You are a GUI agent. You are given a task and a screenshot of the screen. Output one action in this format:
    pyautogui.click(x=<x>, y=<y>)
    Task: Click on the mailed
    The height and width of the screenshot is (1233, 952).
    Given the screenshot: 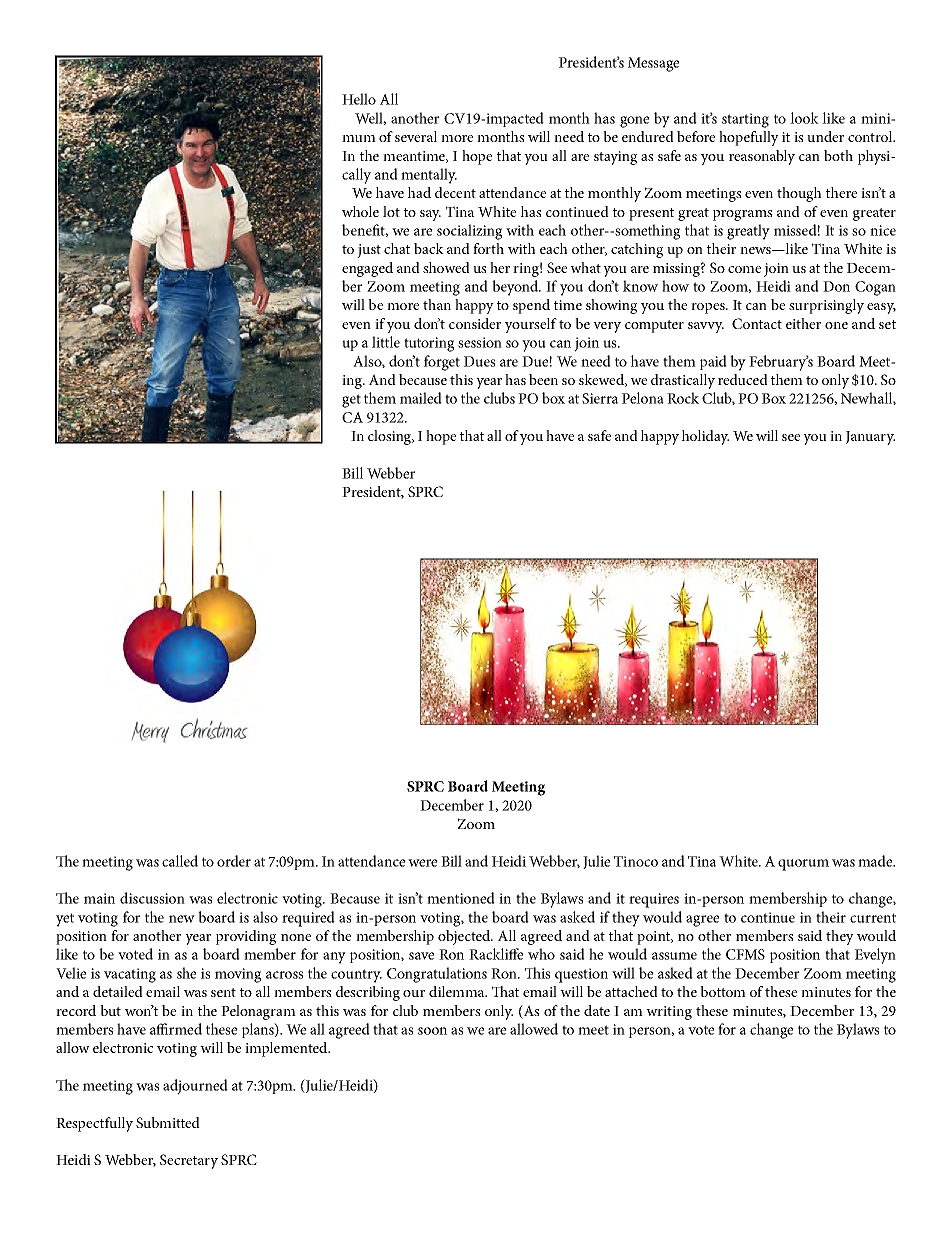 What is the action you would take?
    pyautogui.click(x=421, y=398)
